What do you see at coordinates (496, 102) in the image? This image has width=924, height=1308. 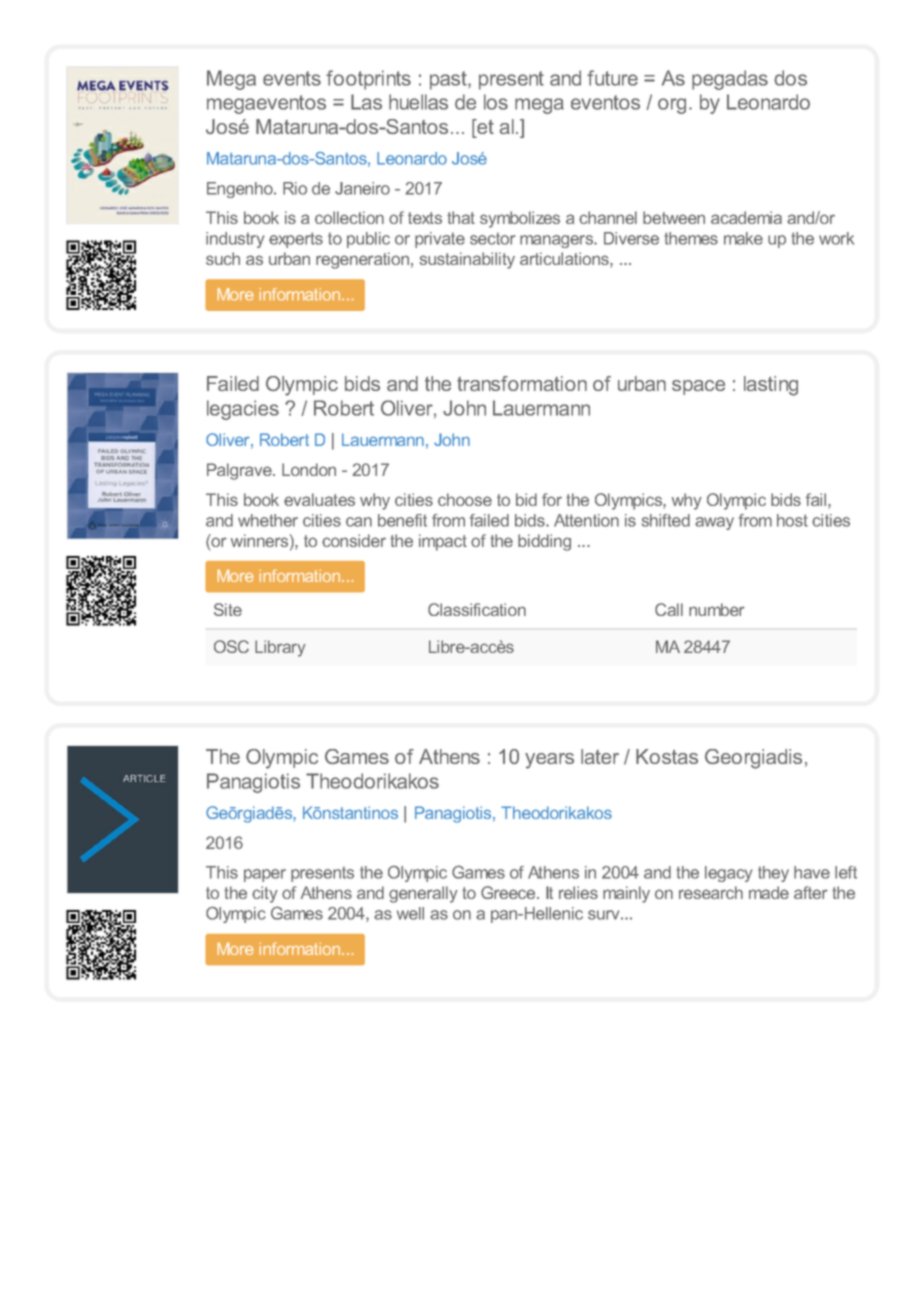 I see `los` at bounding box center [496, 102].
